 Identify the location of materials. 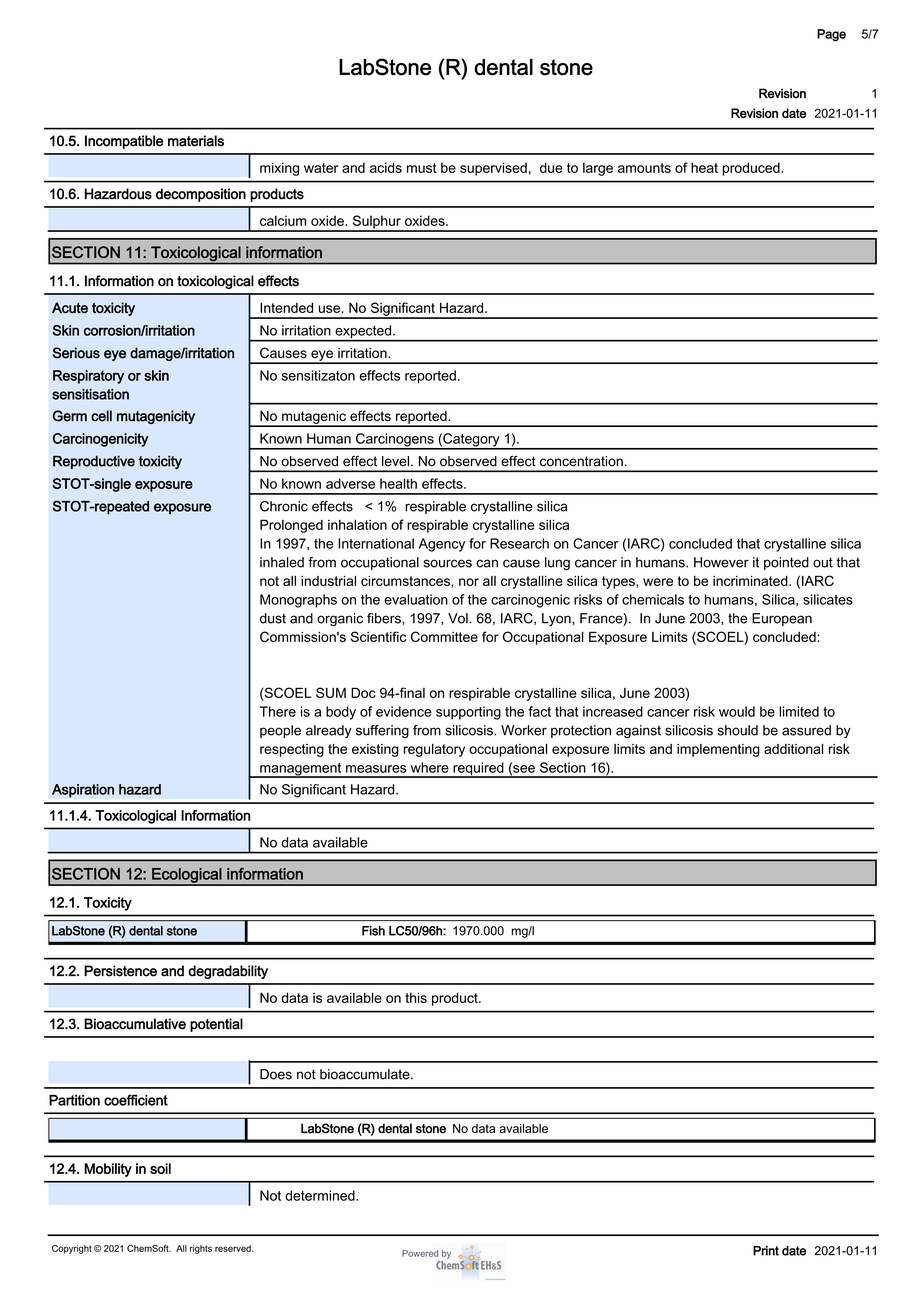
(196, 141).
